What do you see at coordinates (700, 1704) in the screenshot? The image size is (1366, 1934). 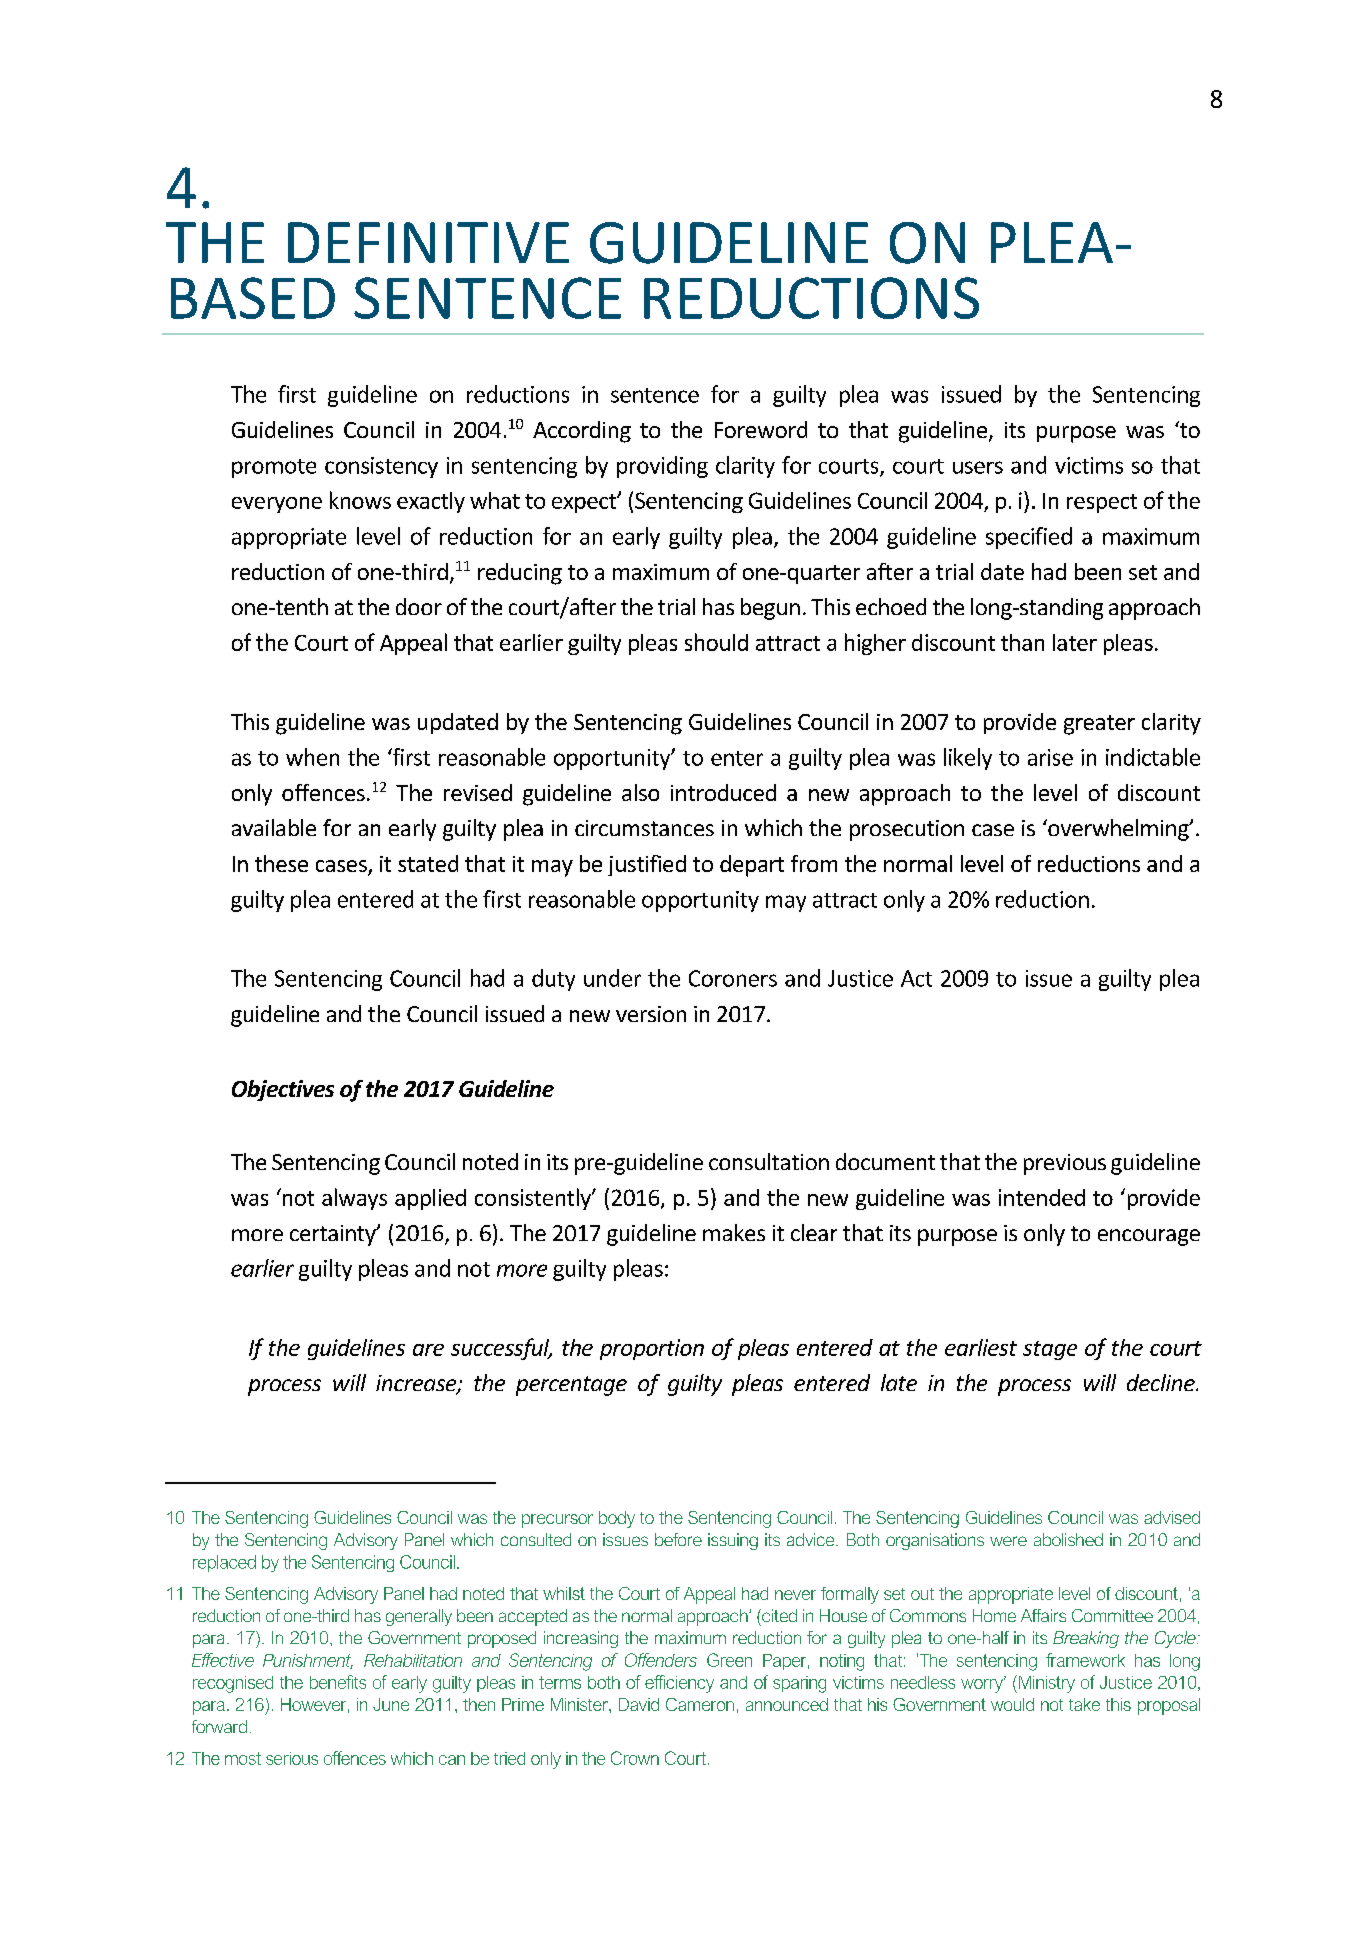 I see `Cameron` at bounding box center [700, 1704].
